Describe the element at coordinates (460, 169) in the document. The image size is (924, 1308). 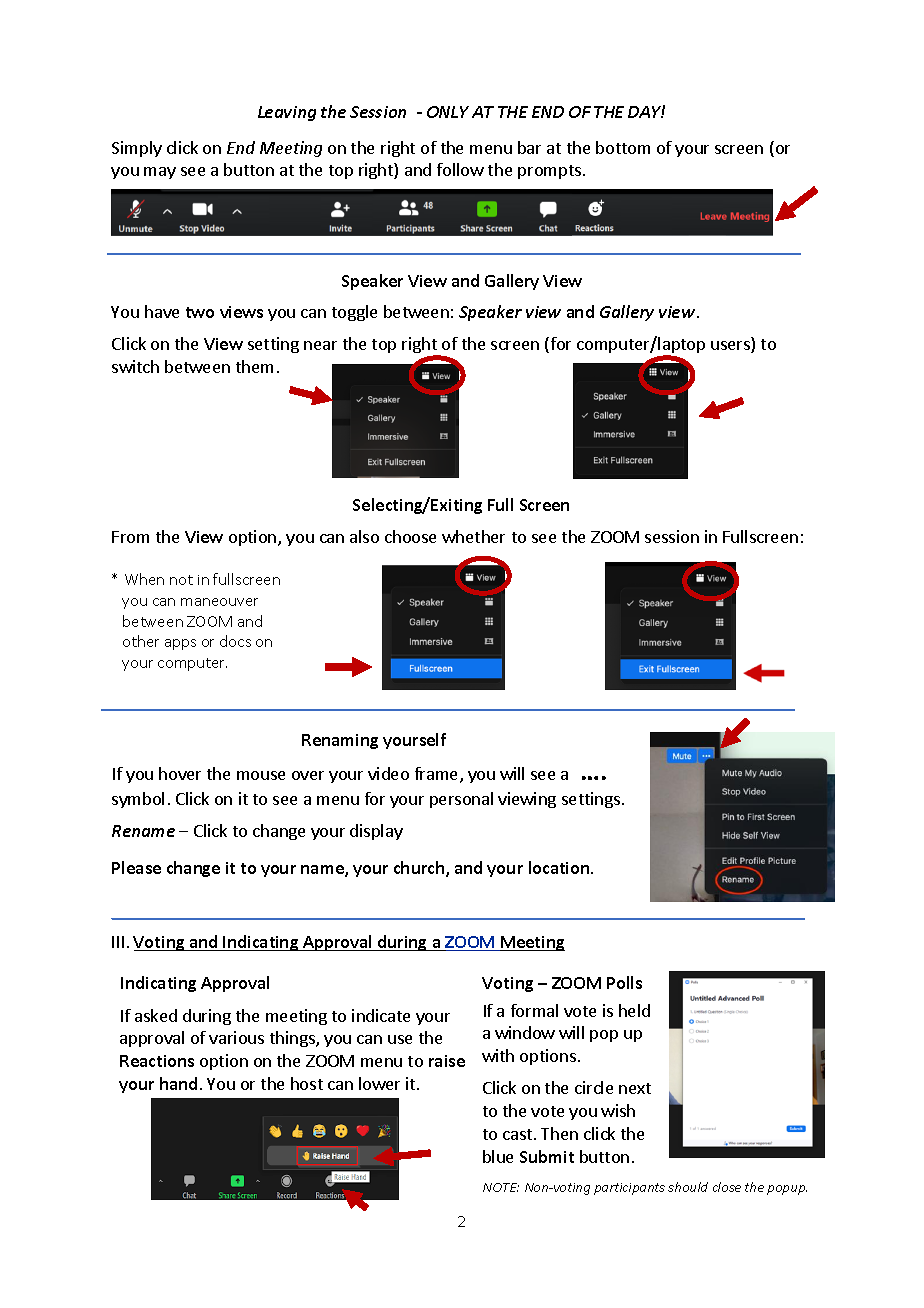
I see `follow` at that location.
